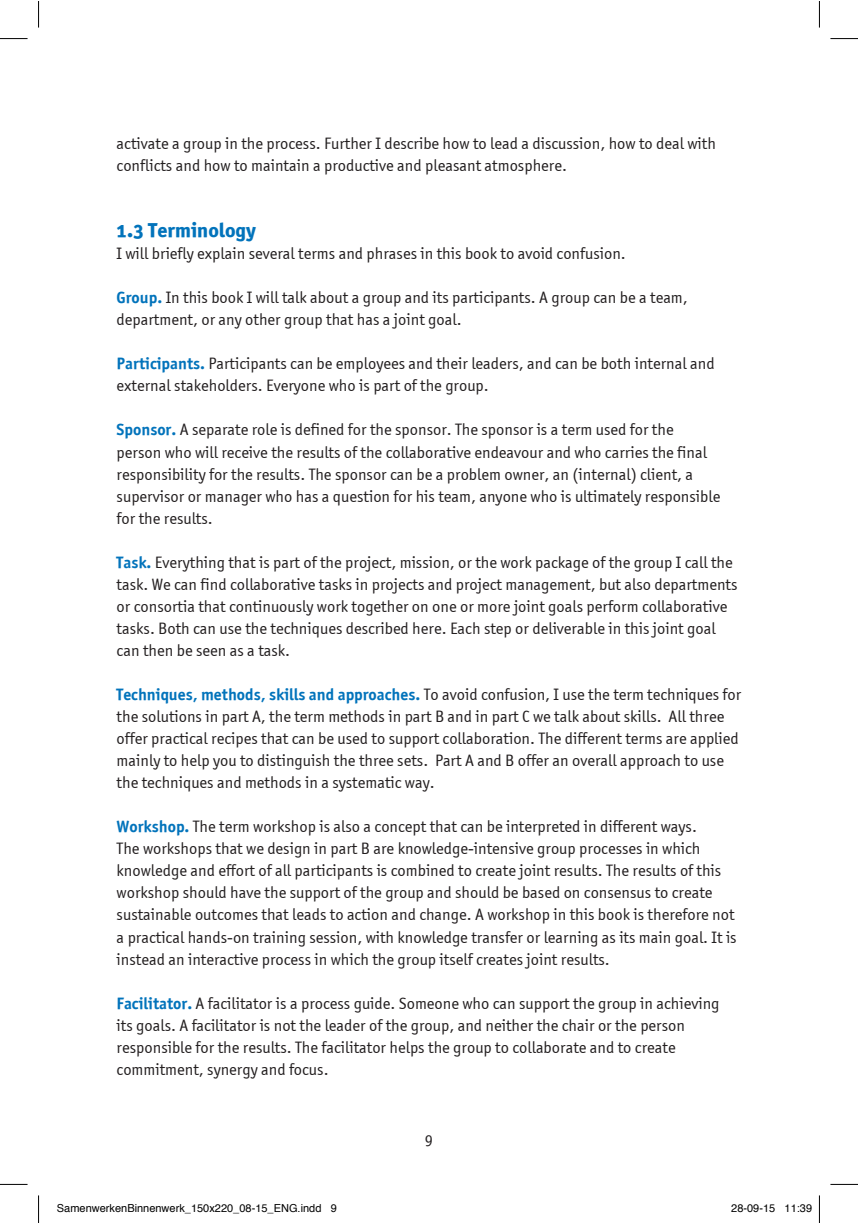 This image has width=858, height=1223. What do you see at coordinates (429, 1003) in the image?
I see `Someone` at bounding box center [429, 1003].
